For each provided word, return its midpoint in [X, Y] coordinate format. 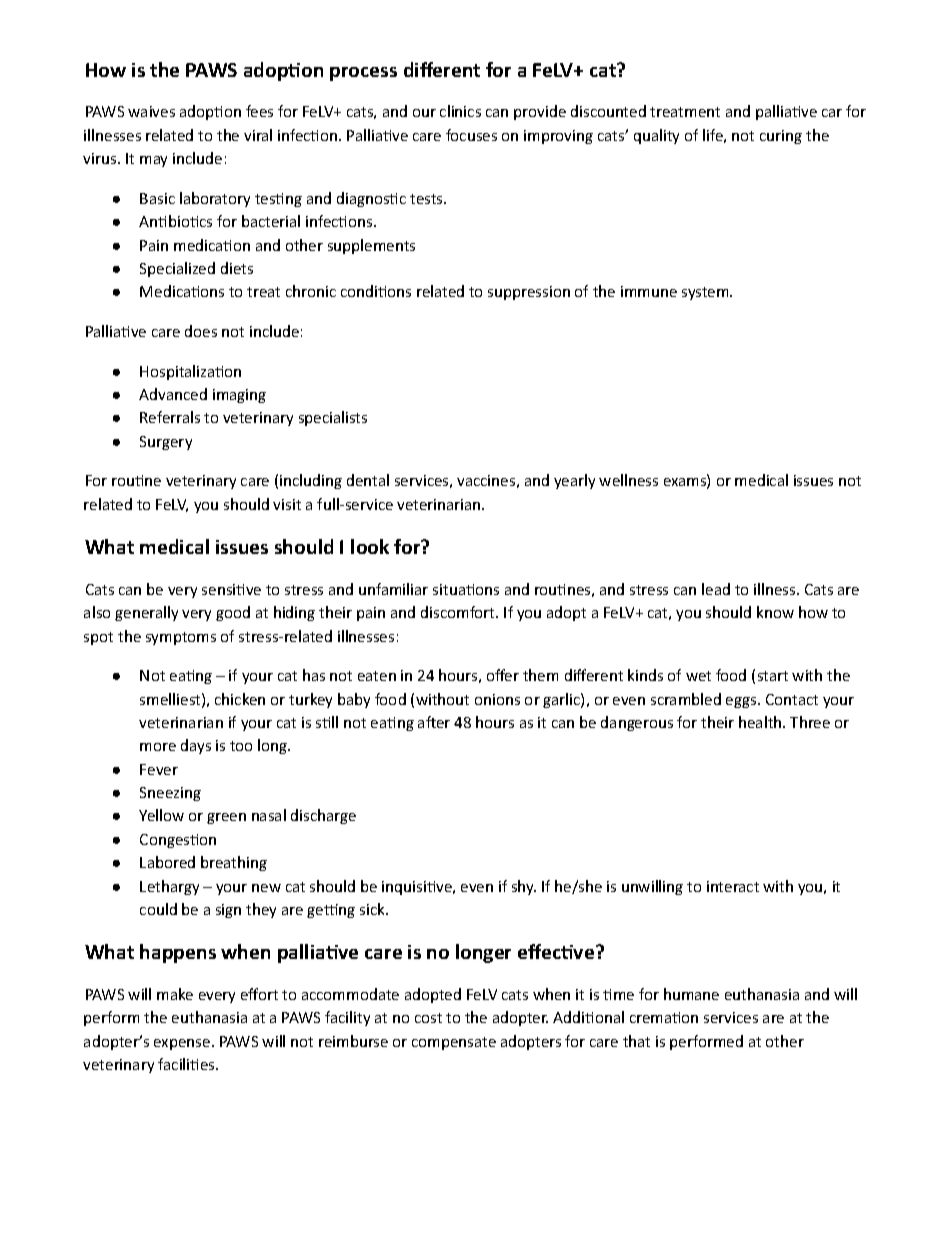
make [175, 994]
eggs [742, 702]
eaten [377, 676]
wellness [628, 480]
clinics [460, 111]
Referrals [170, 417]
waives [151, 111]
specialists [333, 418]
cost [428, 1018]
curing [781, 137]
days [196, 746]
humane [691, 994]
